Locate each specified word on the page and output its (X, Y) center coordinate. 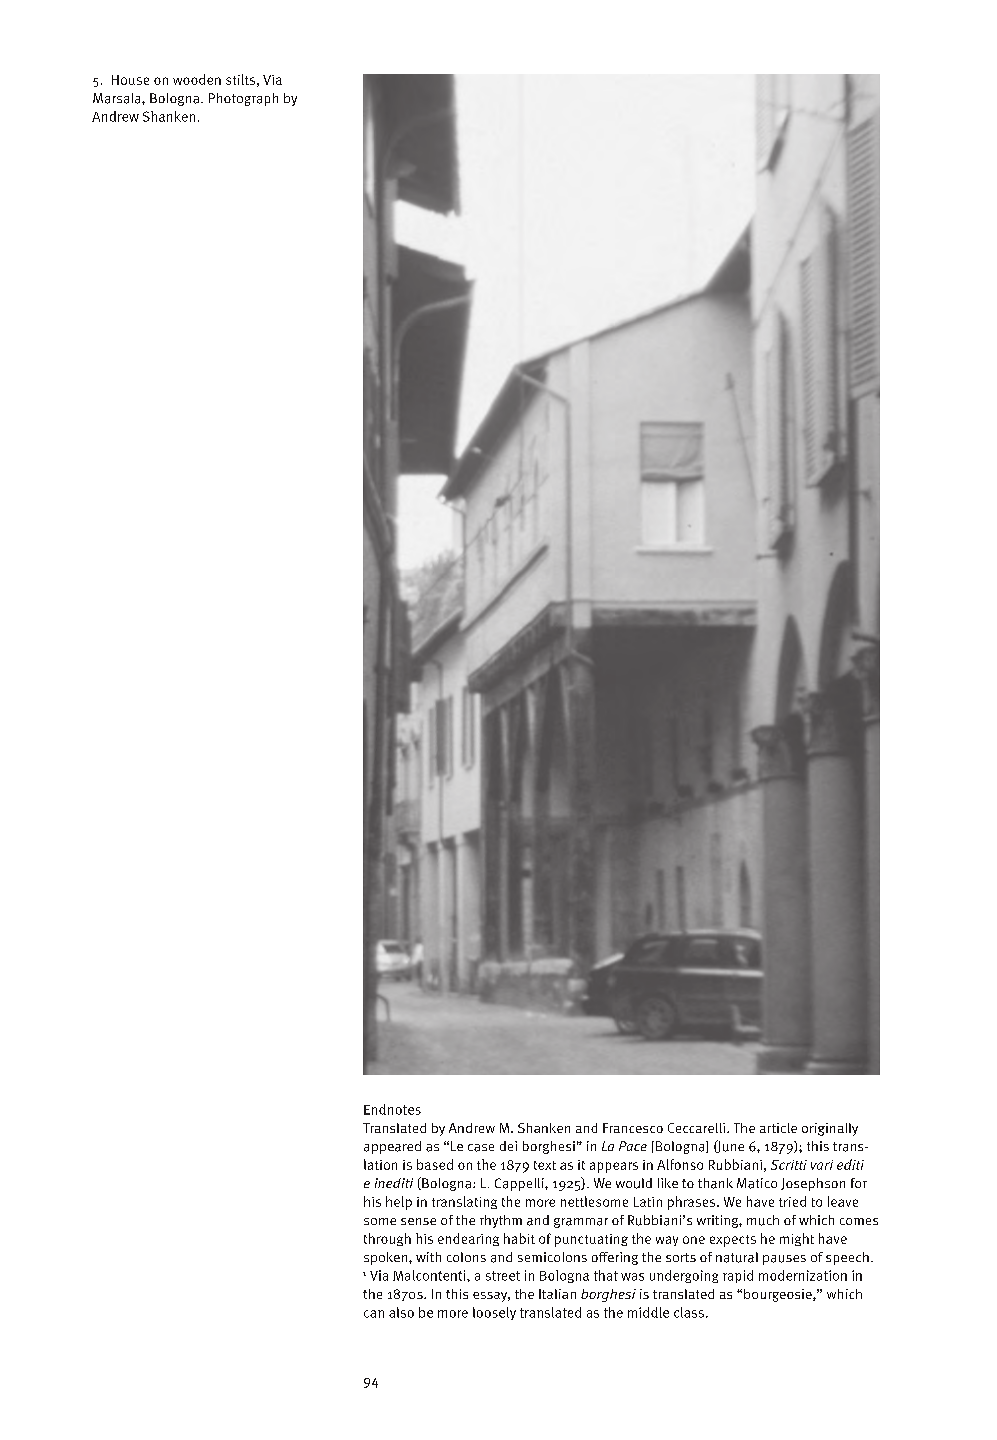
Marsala (118, 98)
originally (830, 1129)
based (435, 1164)
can (374, 1314)
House (130, 80)
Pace (633, 1146)
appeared (392, 1147)
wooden (197, 79)
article (778, 1128)
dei (508, 1146)
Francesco (633, 1128)
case (481, 1148)
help (399, 1203)
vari (822, 1165)
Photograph (243, 99)
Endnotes (392, 1109)
